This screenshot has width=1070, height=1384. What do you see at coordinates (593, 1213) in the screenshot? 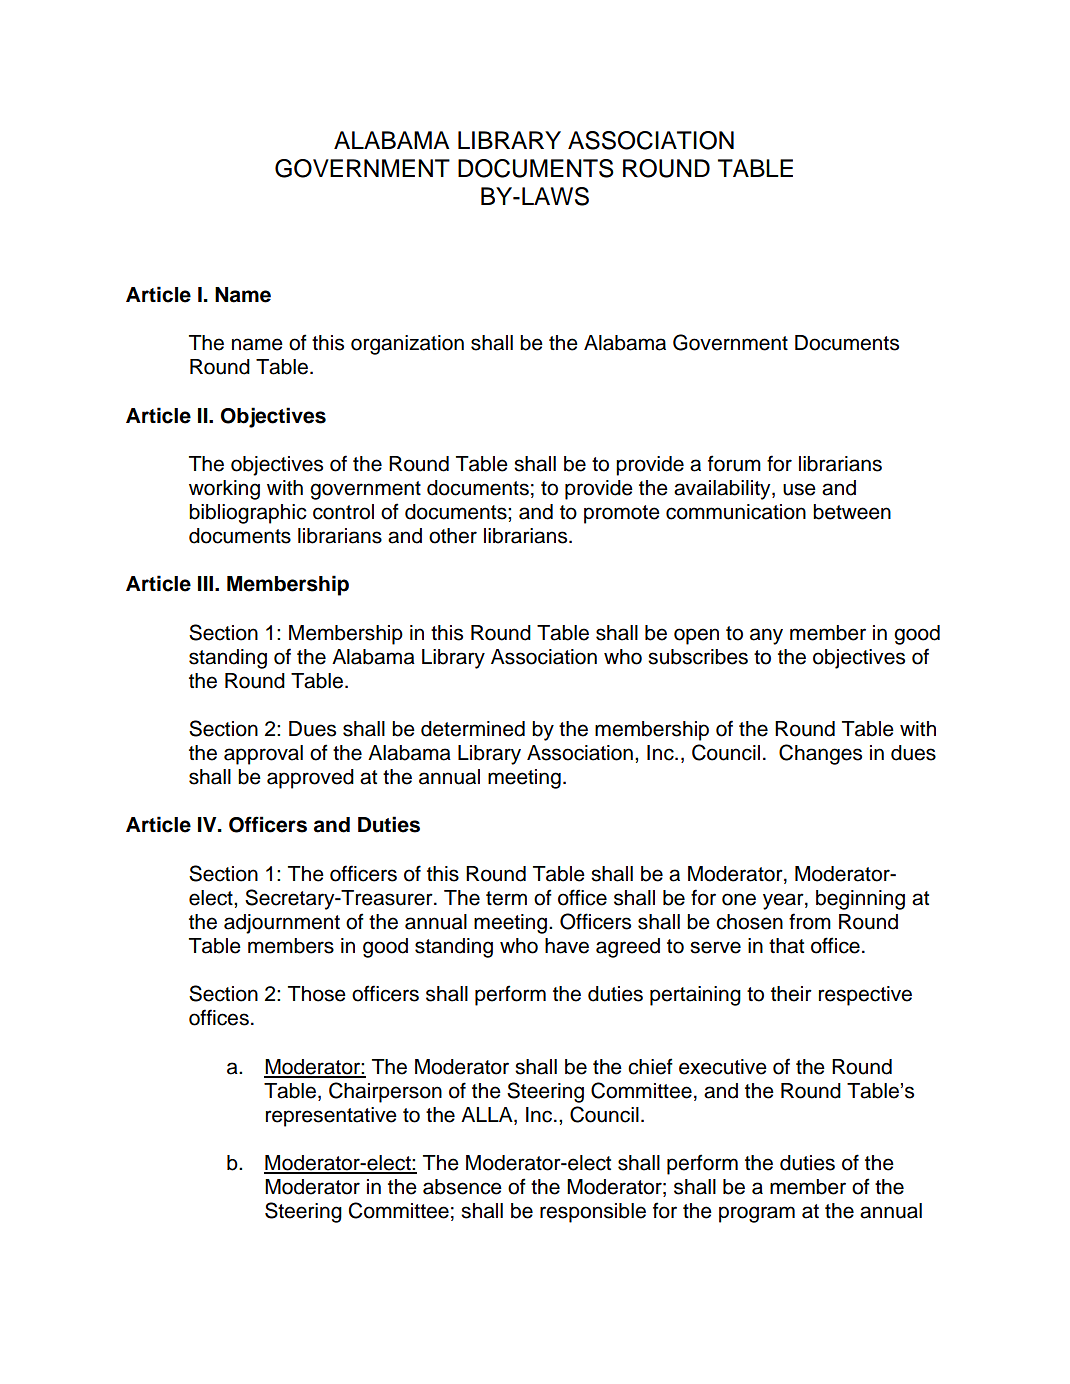
I see `responsible` at bounding box center [593, 1213].
